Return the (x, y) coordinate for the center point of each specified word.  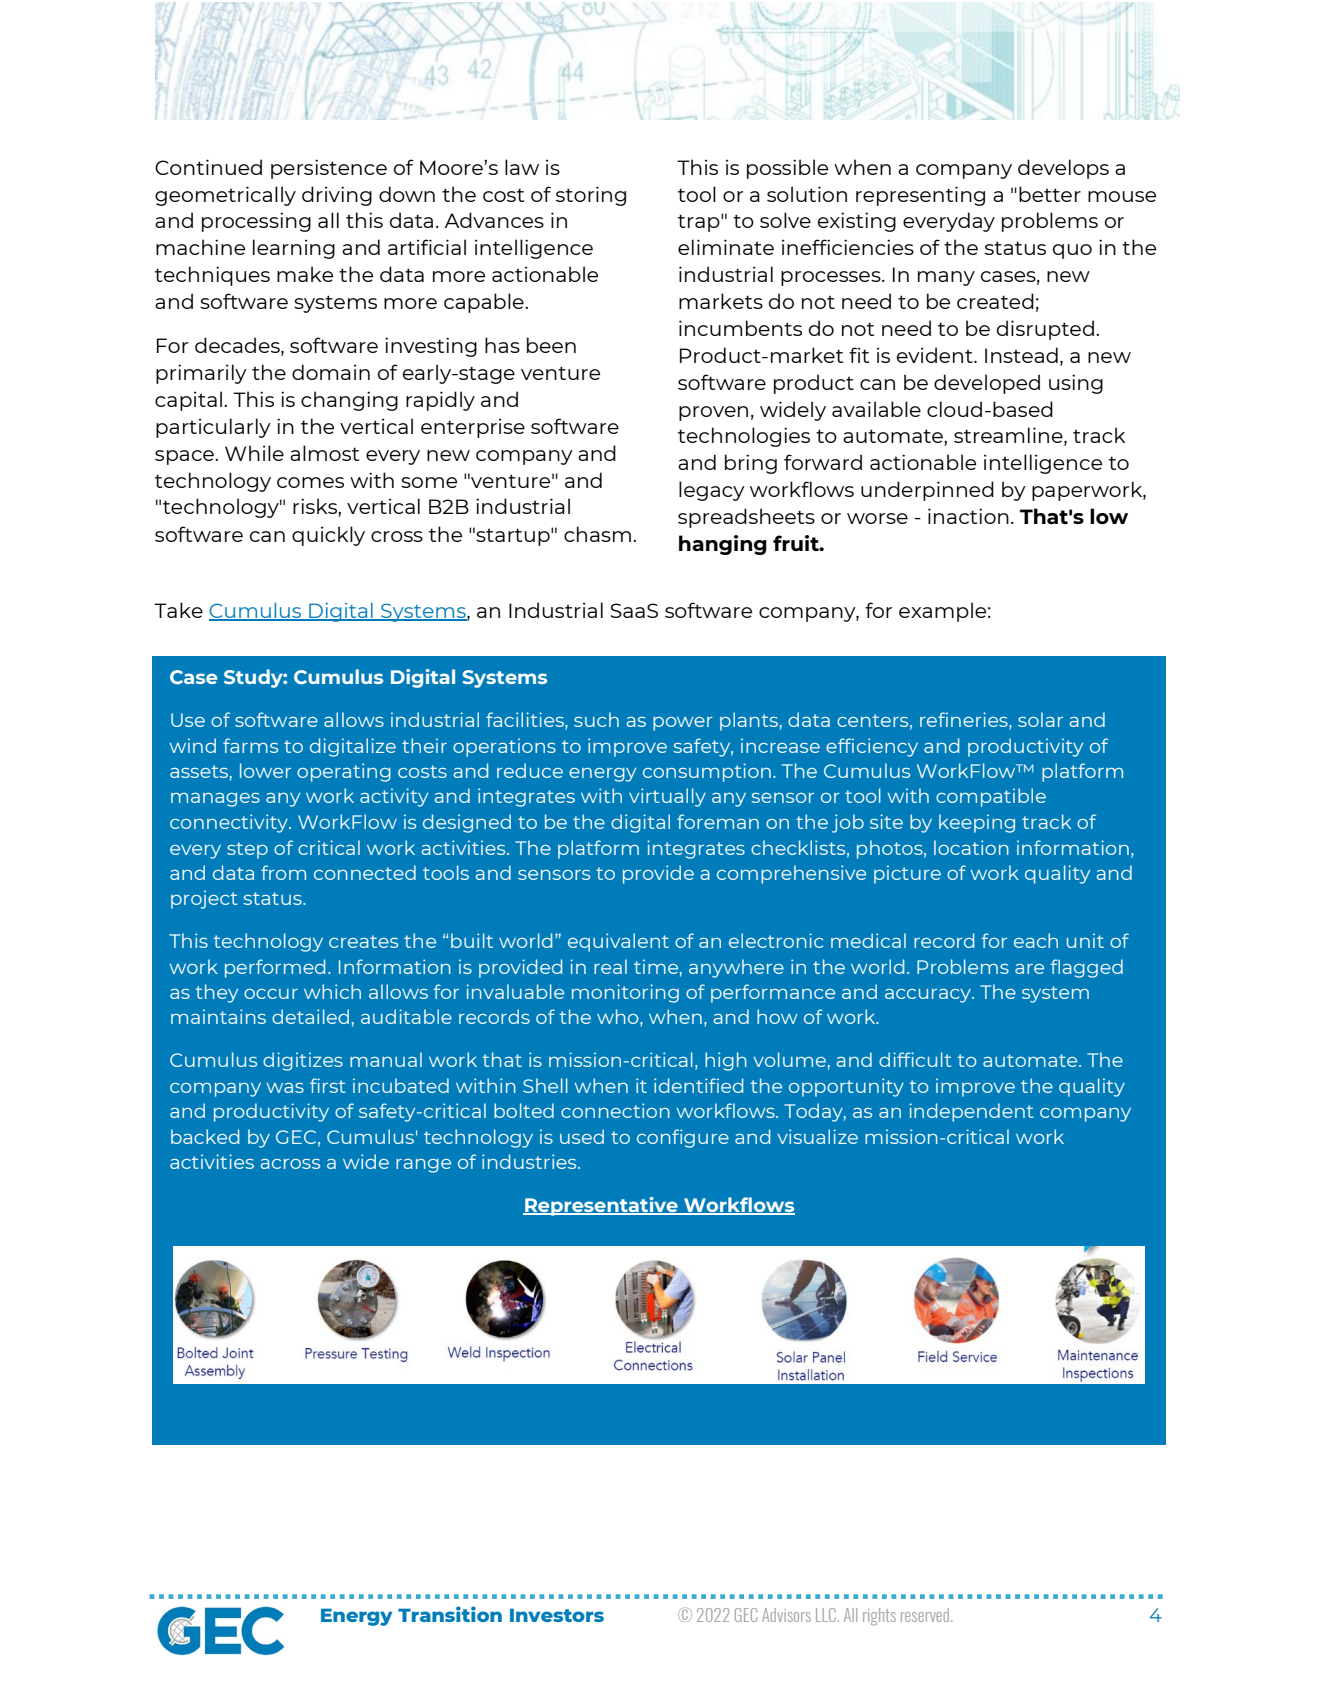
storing (591, 196)
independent (971, 1112)
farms (250, 745)
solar (1040, 719)
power (683, 724)
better (1050, 194)
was (285, 1088)
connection (615, 1110)
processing (256, 222)
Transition (450, 1614)
